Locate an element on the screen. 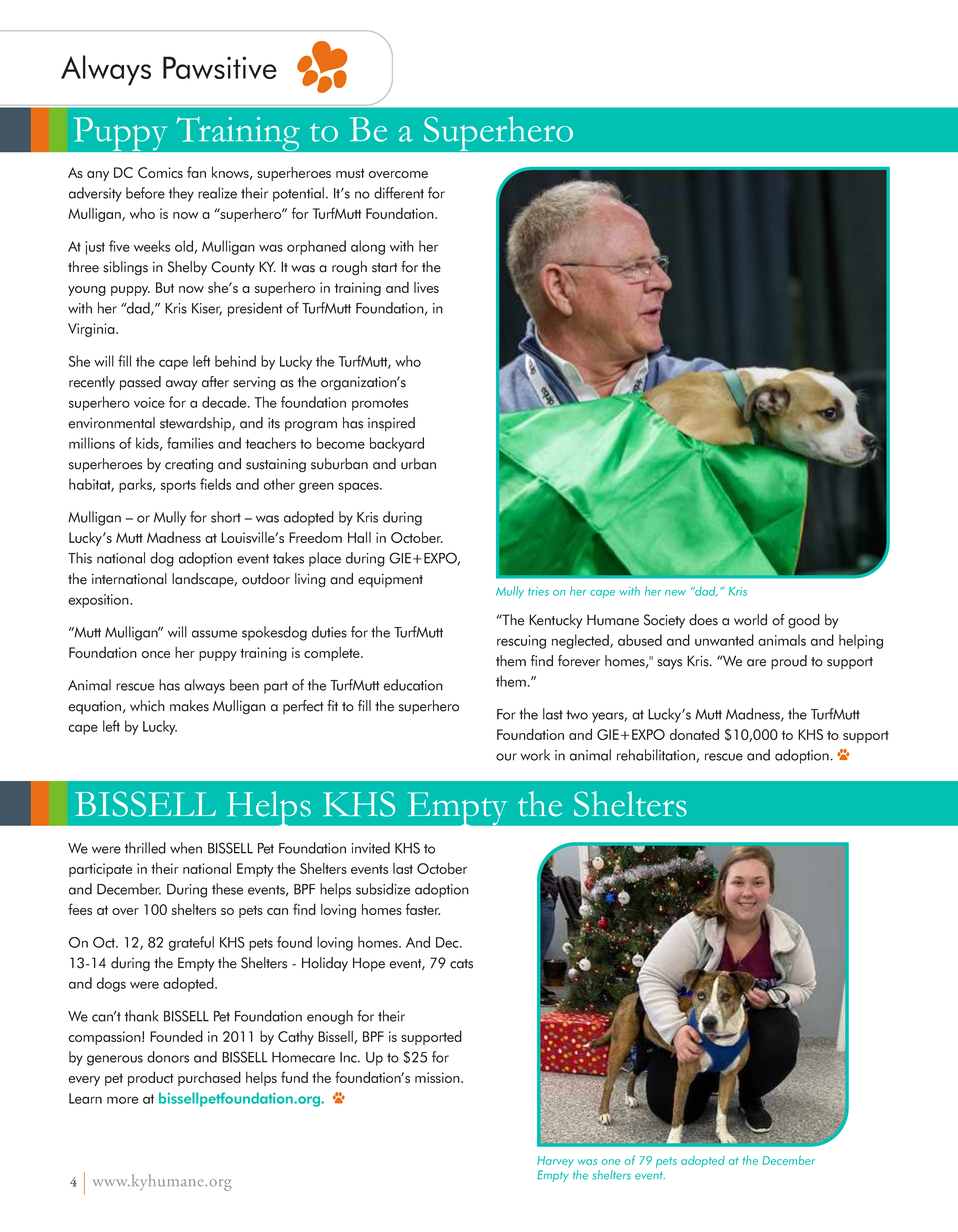 The image size is (958, 1232). more is located at coordinates (122, 1100).
